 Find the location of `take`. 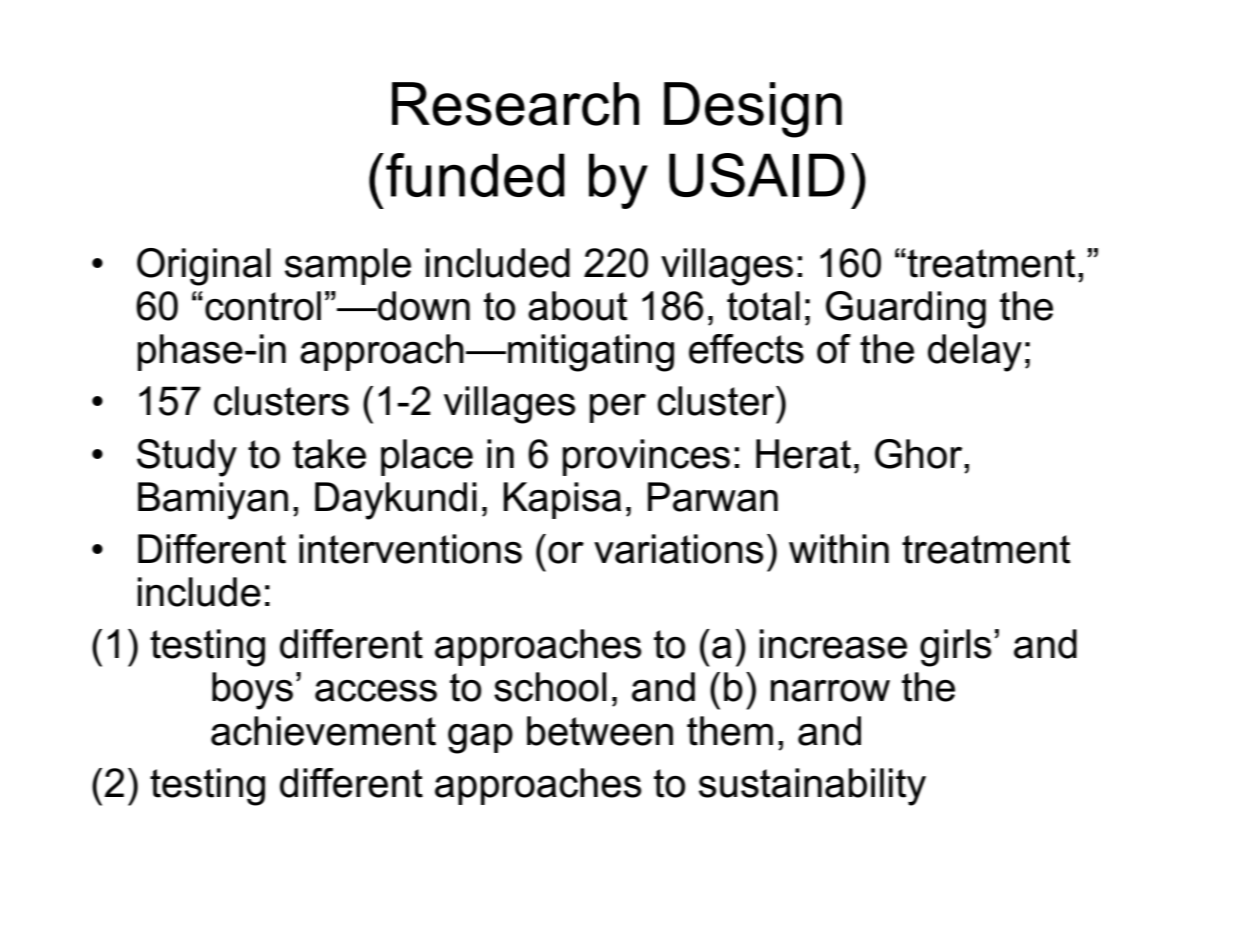

take is located at coordinates (329, 454).
